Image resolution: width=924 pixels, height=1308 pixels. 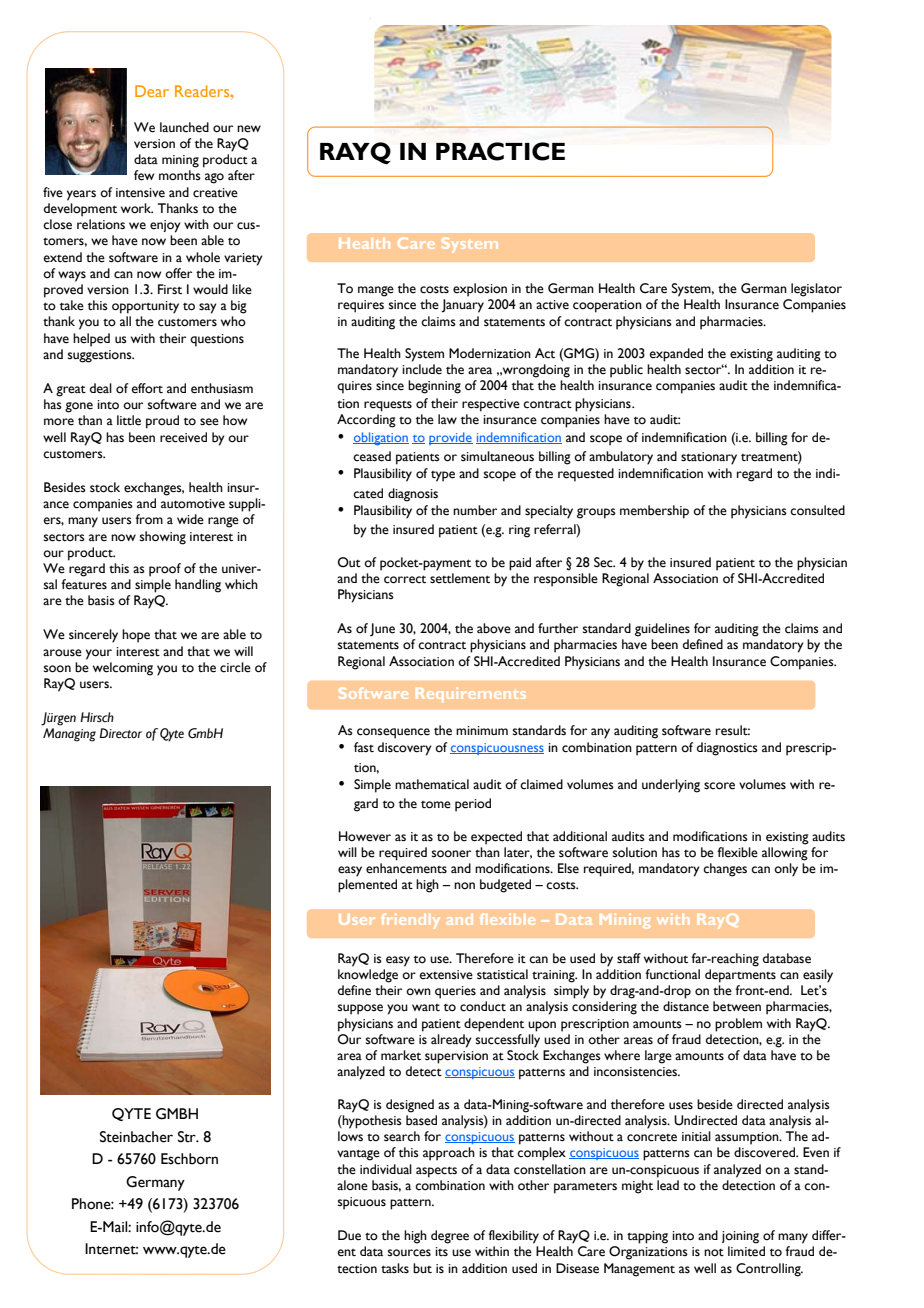 I want to click on diagnostics, so click(x=727, y=749).
